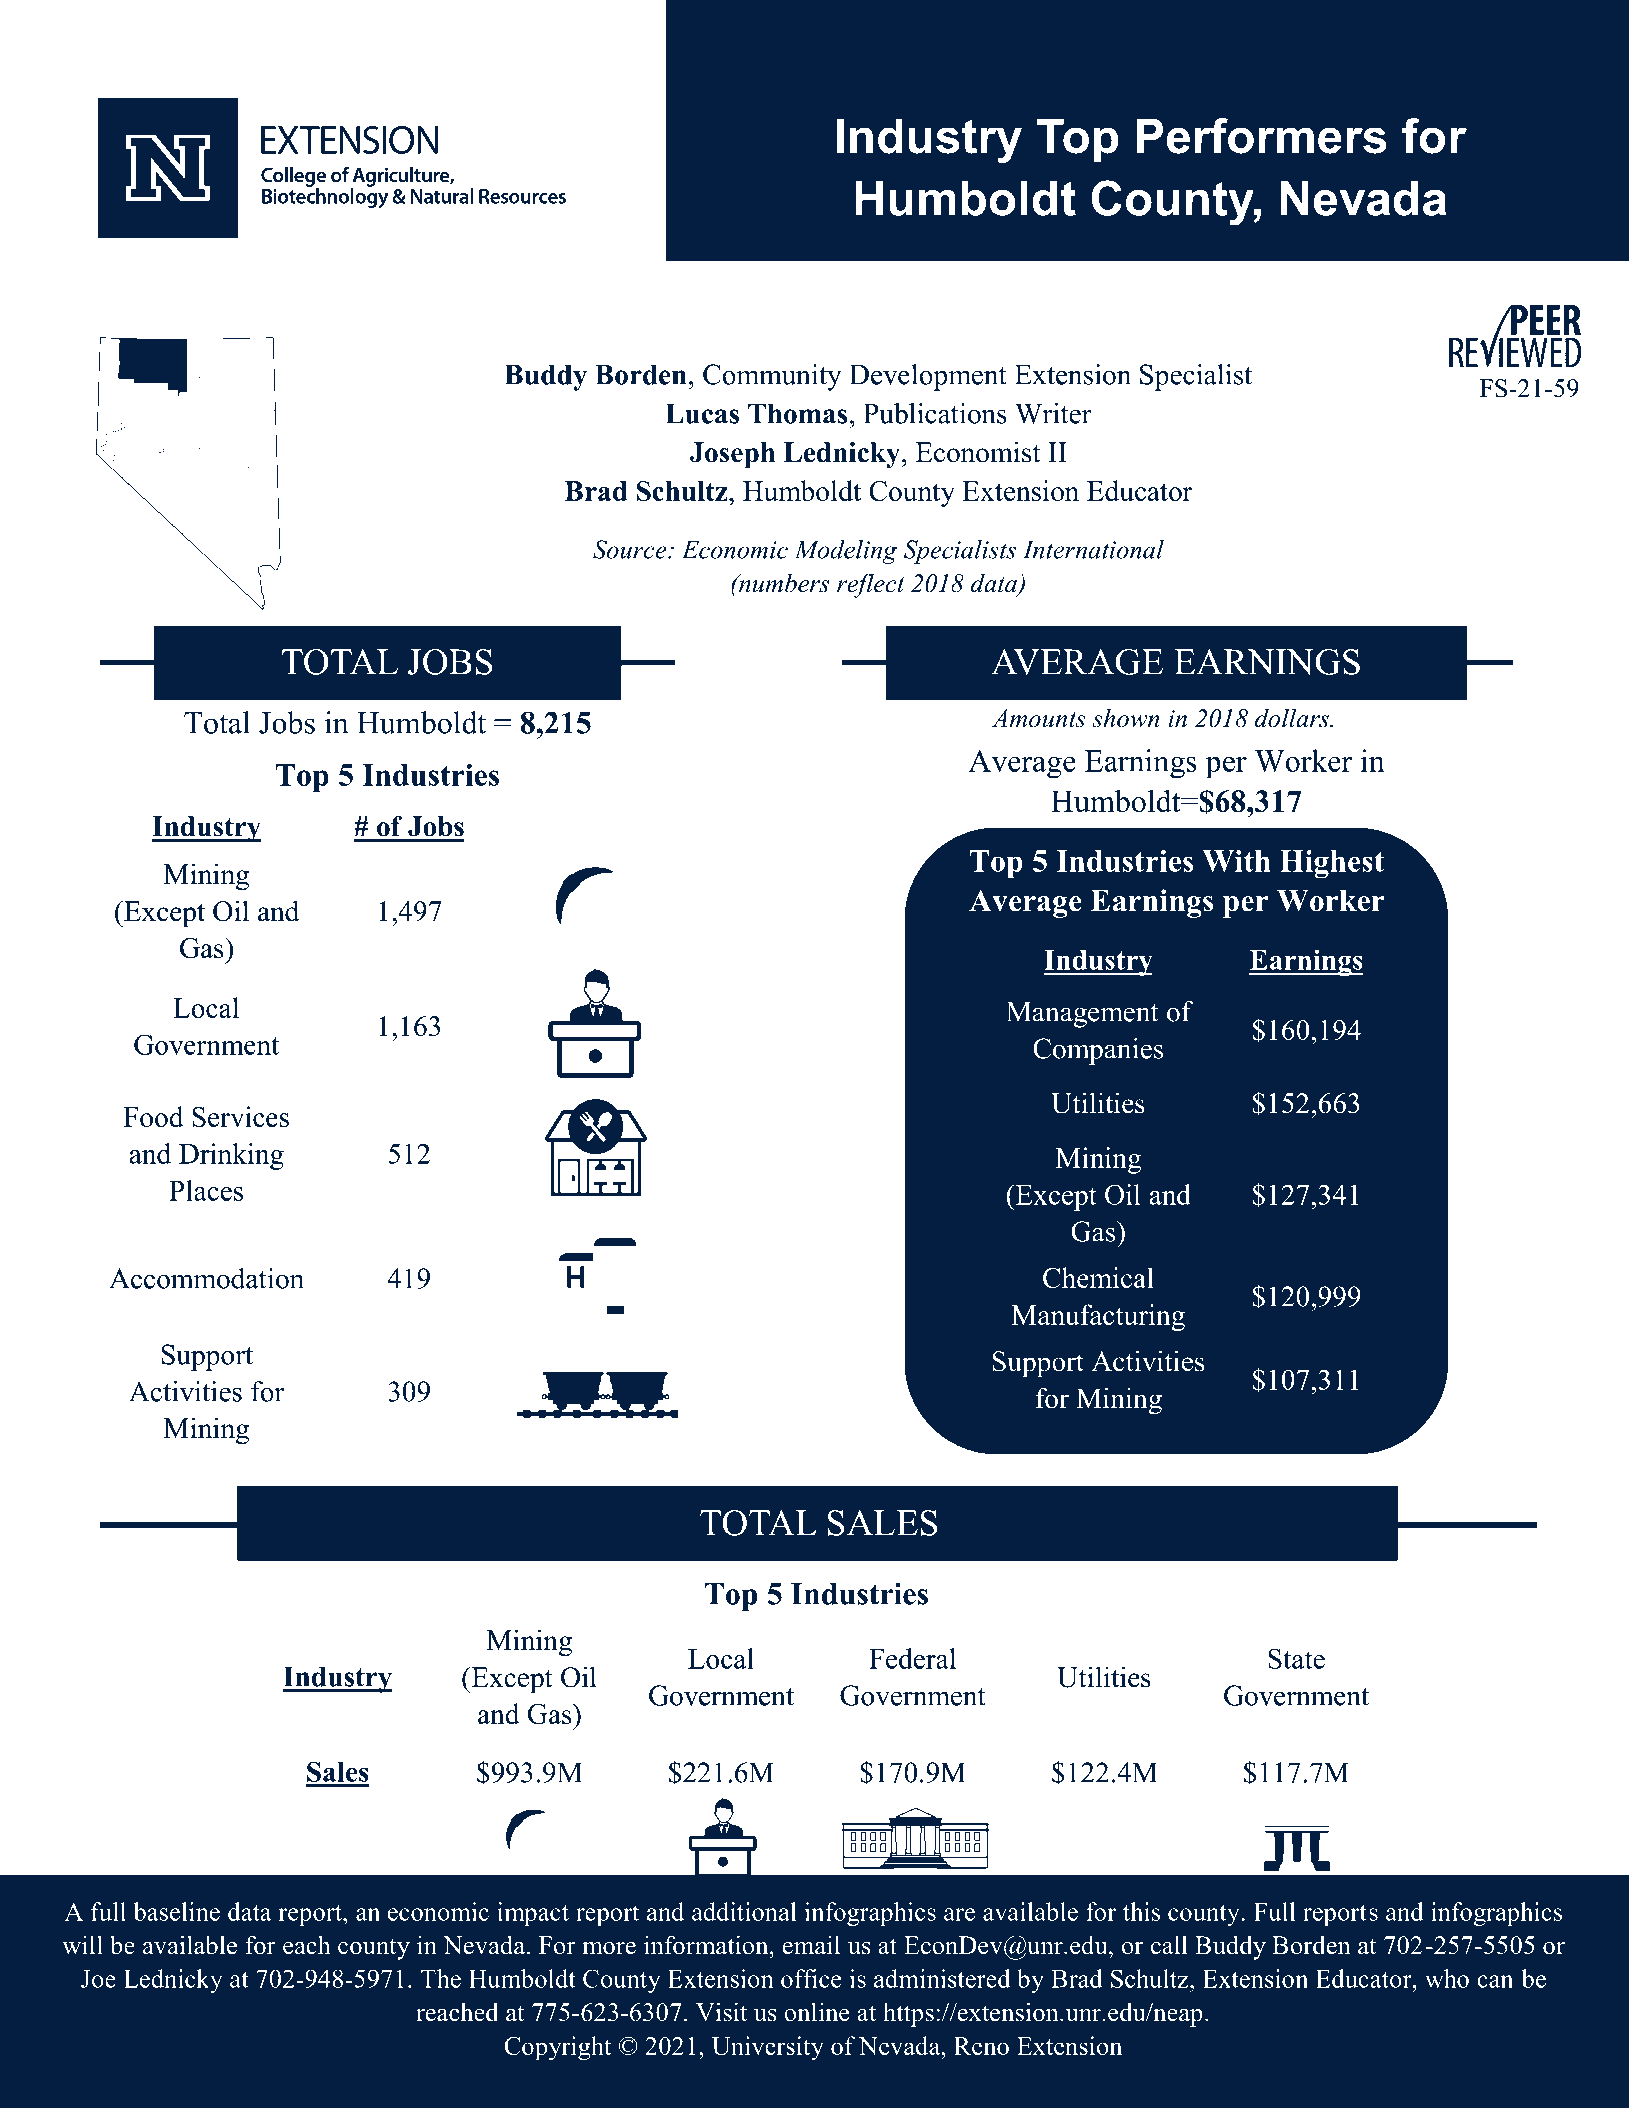 Image resolution: width=1629 pixels, height=2108 pixels. Describe the element at coordinates (1447, 1978) in the document. I see `who` at that location.
